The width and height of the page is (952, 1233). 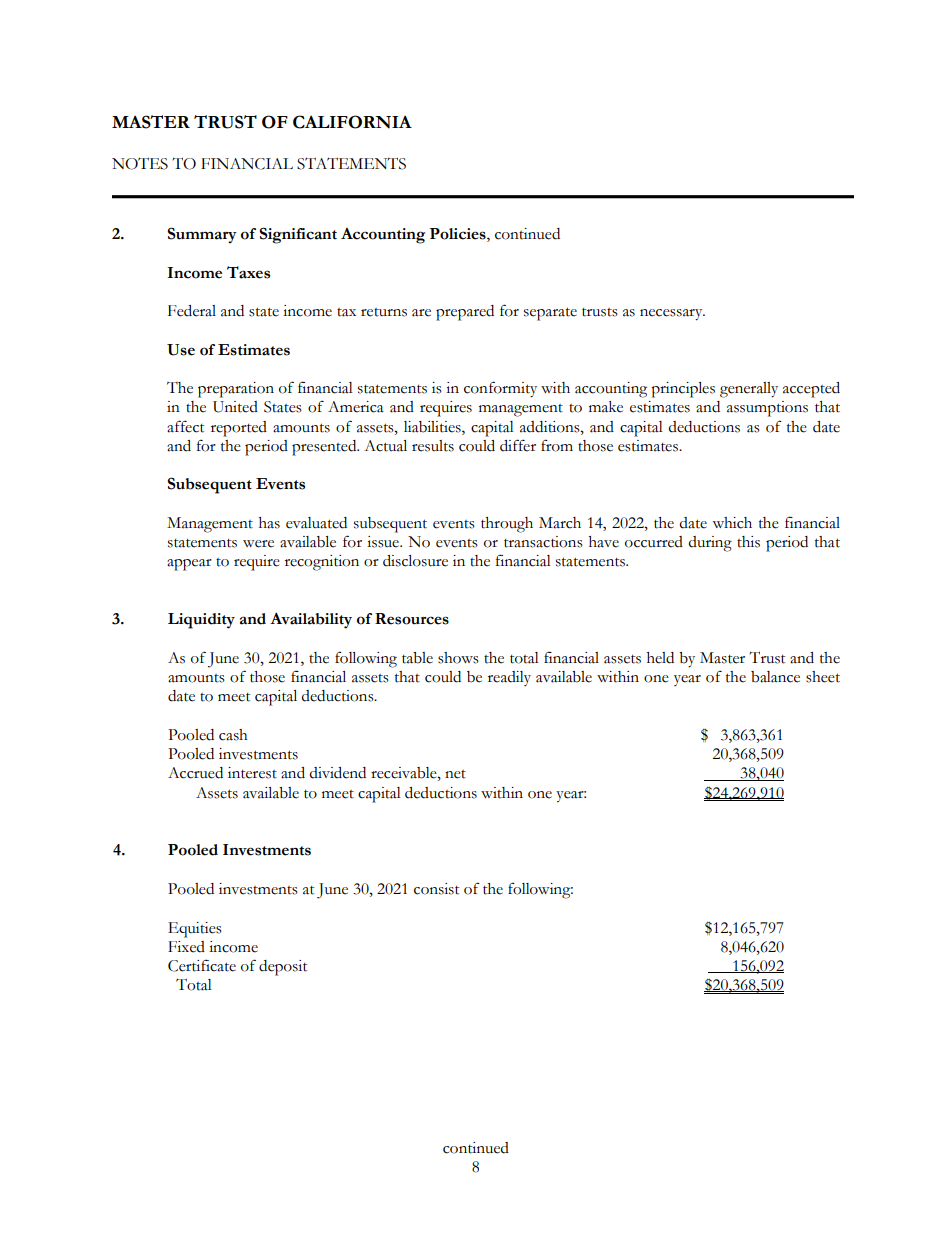 What do you see at coordinates (436, 889) in the page?
I see `consist` at bounding box center [436, 889].
